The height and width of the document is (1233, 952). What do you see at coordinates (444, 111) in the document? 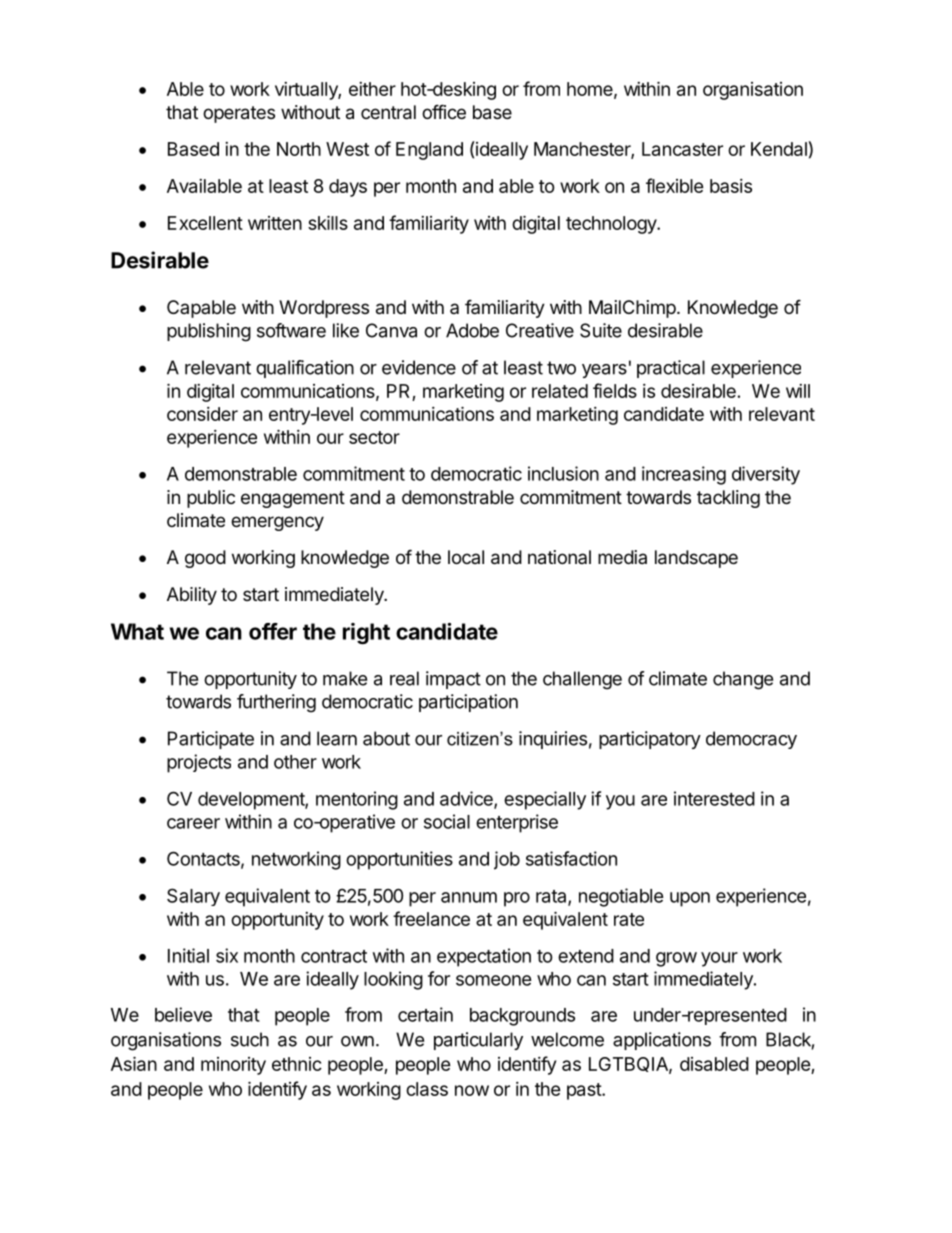
I see `office` at bounding box center [444, 111].
